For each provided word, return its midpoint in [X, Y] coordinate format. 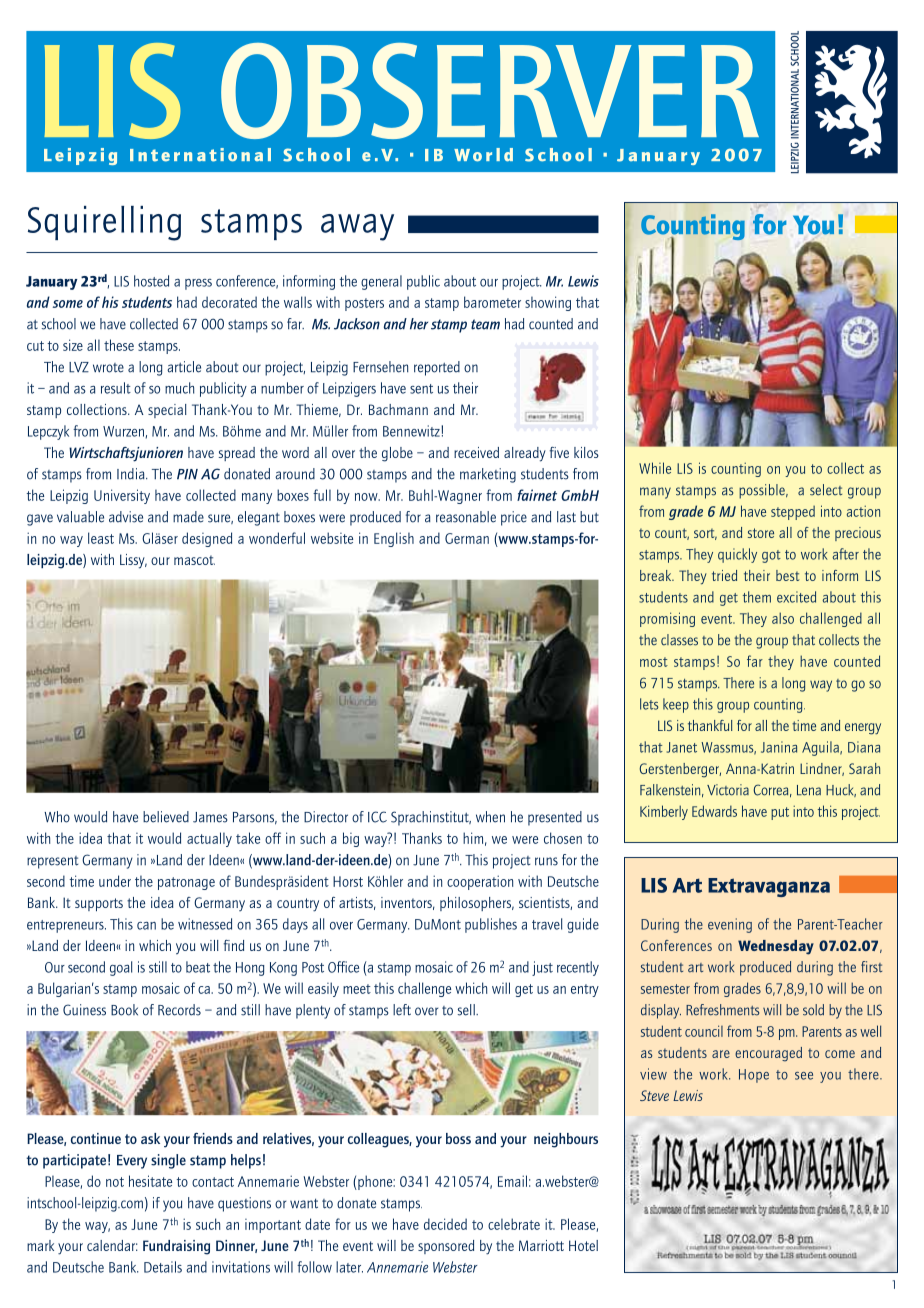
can [146, 926]
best [787, 575]
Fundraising [176, 1247]
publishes [491, 925]
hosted [151, 281]
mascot [194, 560]
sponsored [446, 1247]
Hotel [583, 1245]
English [394, 539]
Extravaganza [769, 887]
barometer [492, 302]
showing [548, 303]
